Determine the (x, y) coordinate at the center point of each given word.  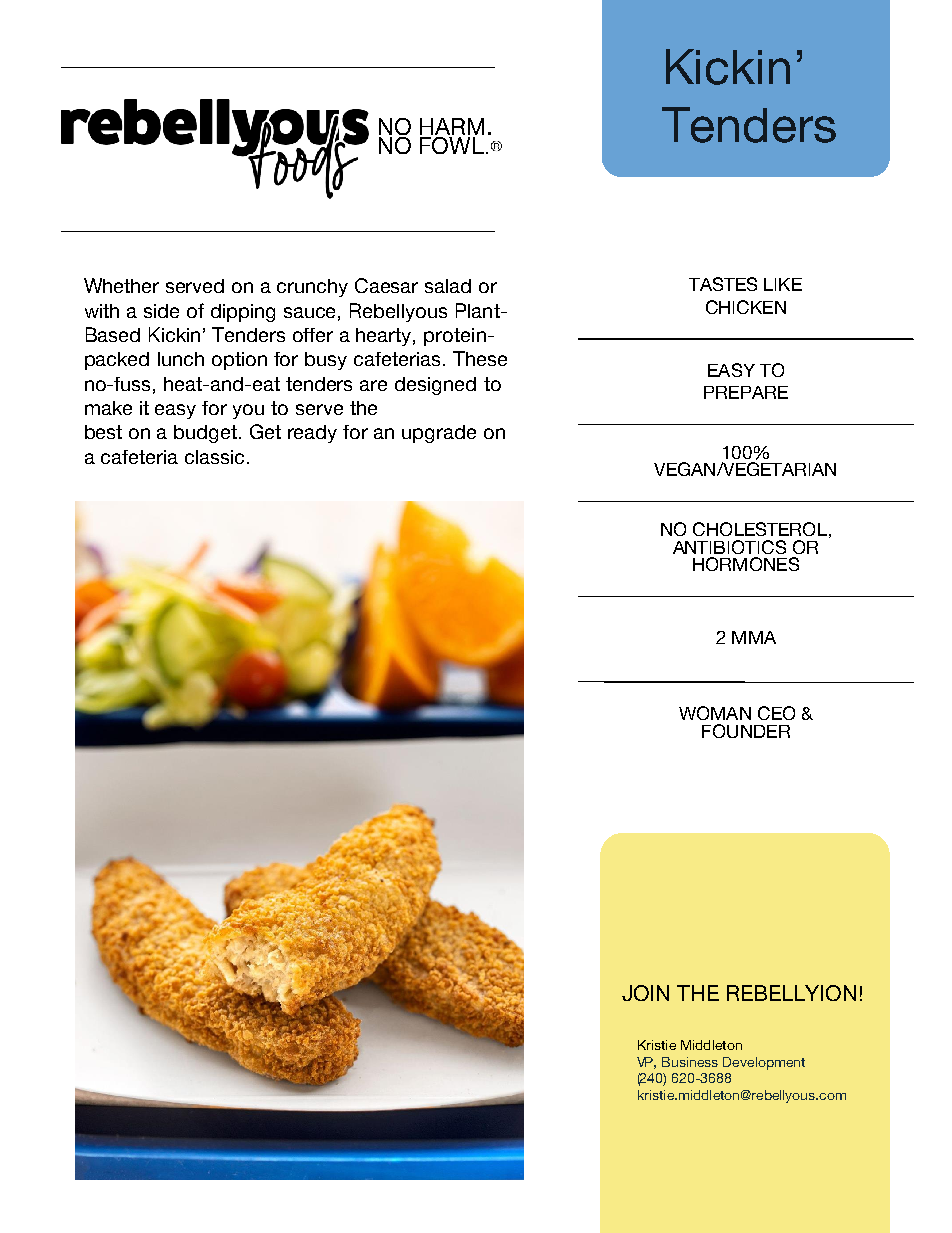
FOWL (452, 145)
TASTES (723, 284)
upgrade (439, 434)
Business (690, 1062)
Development (764, 1063)
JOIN (645, 993)
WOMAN (715, 713)
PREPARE (746, 392)
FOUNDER (746, 731)
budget (205, 434)
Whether (121, 285)
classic (214, 457)
